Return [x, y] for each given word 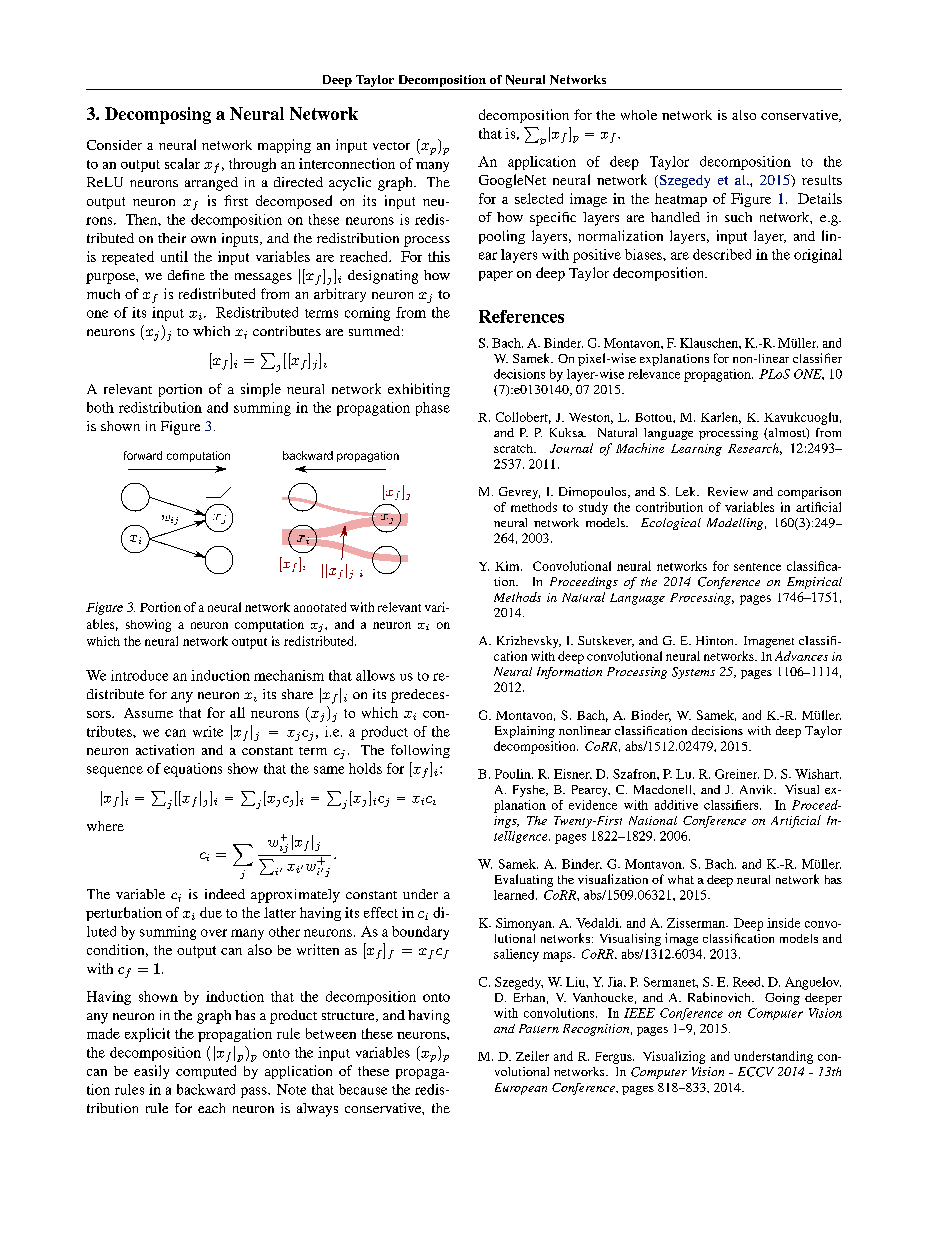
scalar [182, 163]
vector [391, 146]
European [521, 1089]
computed [206, 1072]
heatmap [681, 200]
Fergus [614, 1058]
